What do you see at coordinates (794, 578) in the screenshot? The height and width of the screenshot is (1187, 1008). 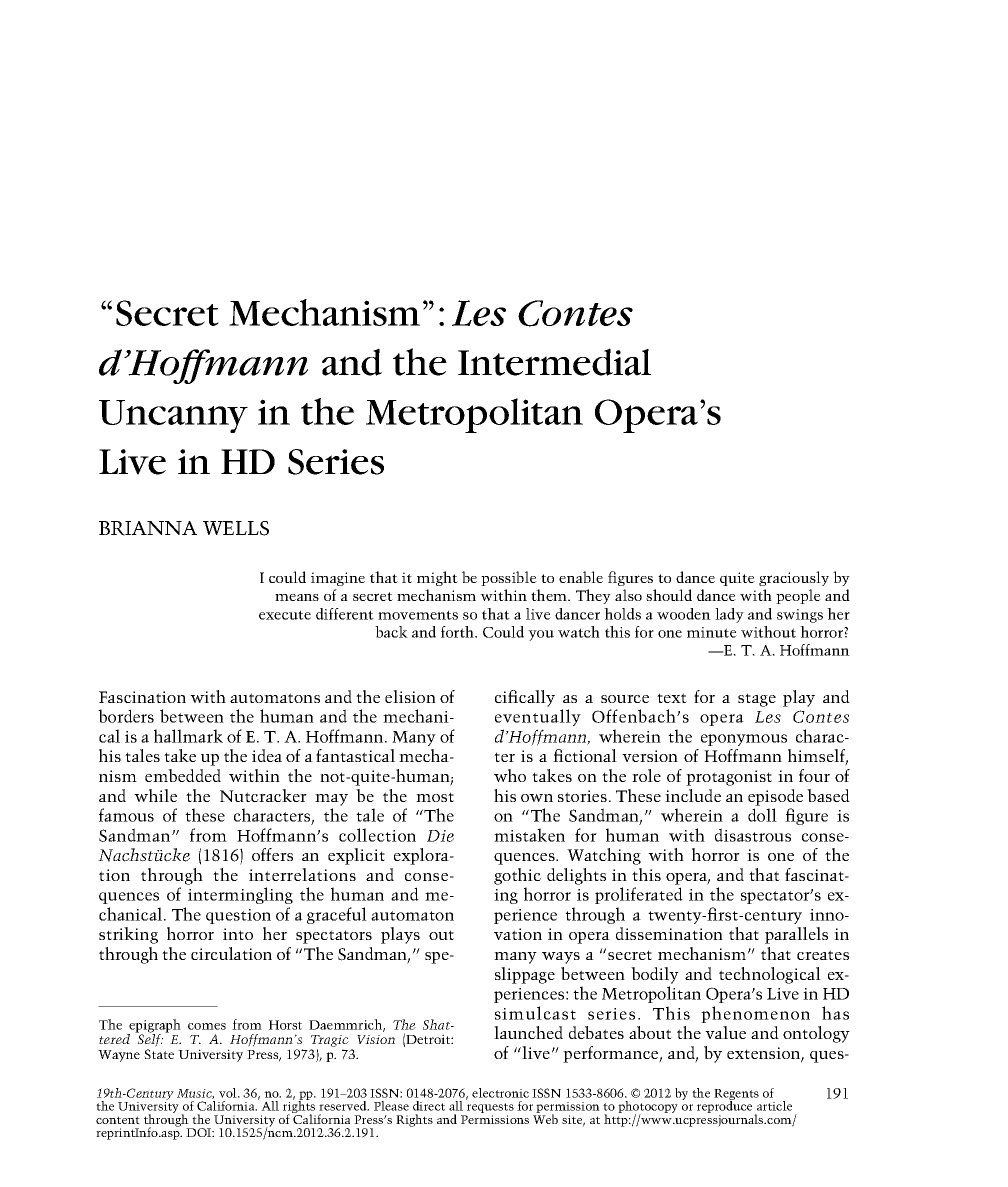 I see `graciously` at bounding box center [794, 578].
